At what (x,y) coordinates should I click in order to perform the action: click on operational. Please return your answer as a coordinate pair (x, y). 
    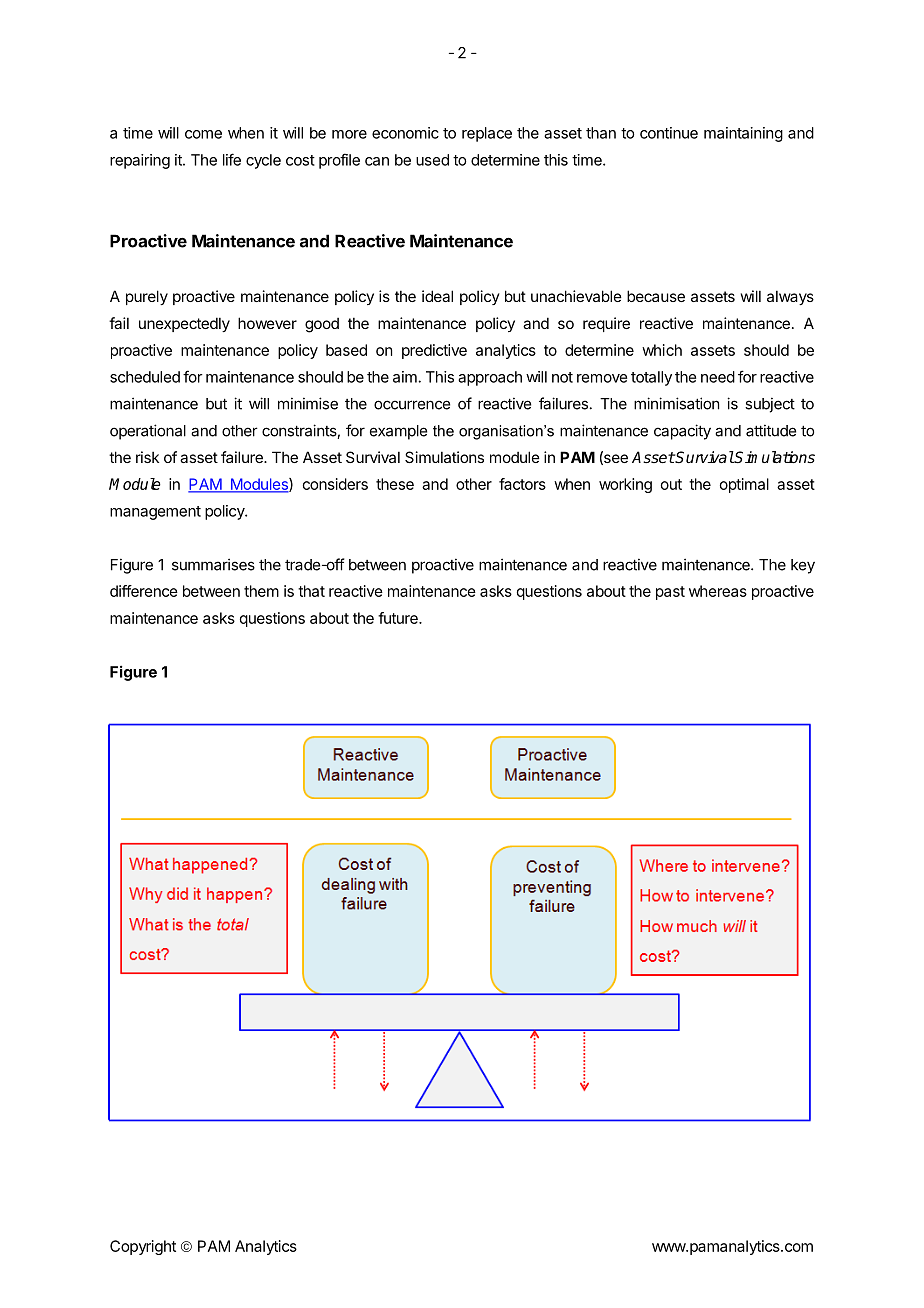
    Looking at the image, I should click on (148, 432).
